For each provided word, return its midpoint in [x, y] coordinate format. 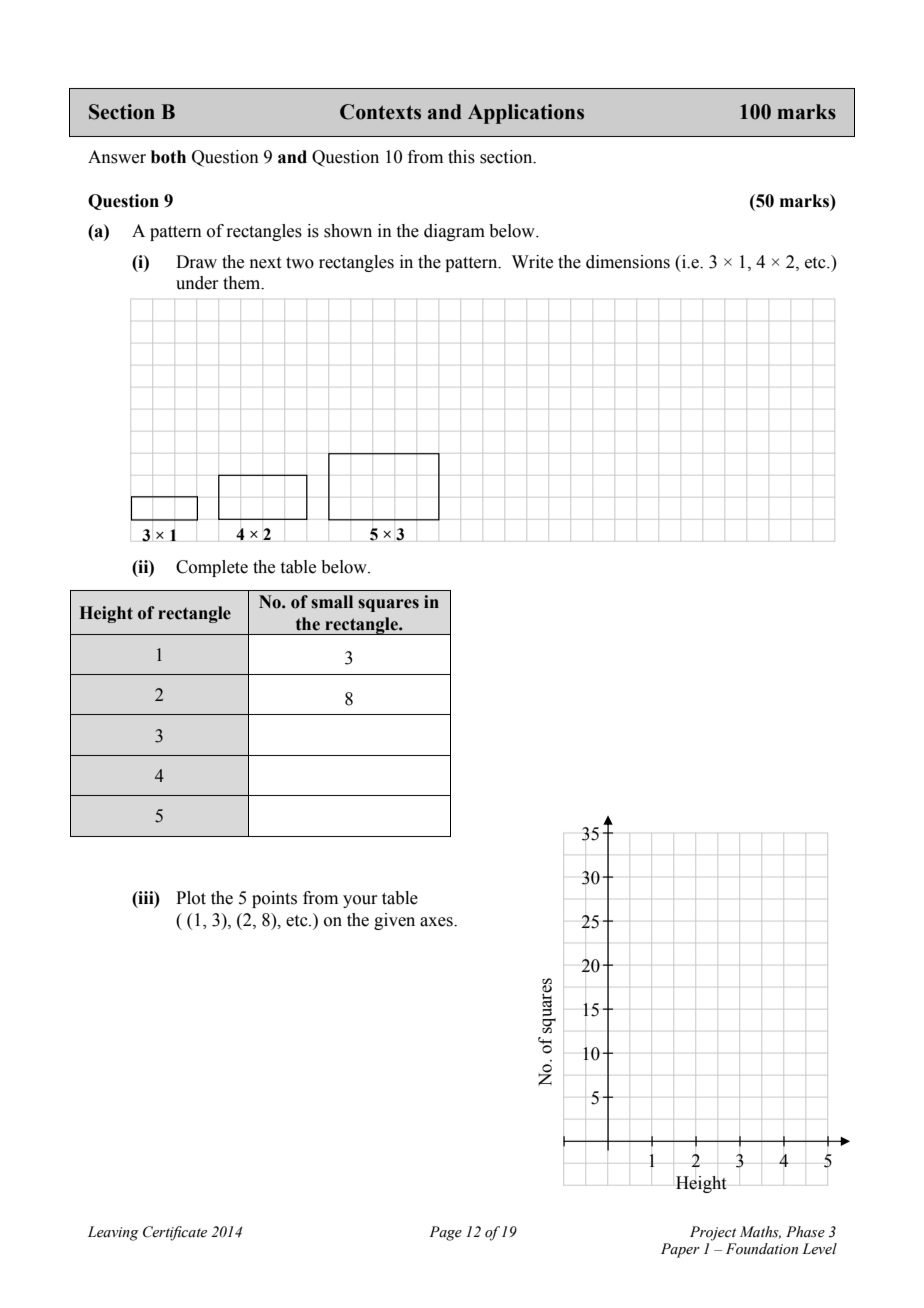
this [461, 157]
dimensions [628, 262]
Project [713, 1233]
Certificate [175, 1233]
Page [445, 1233]
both [168, 157]
